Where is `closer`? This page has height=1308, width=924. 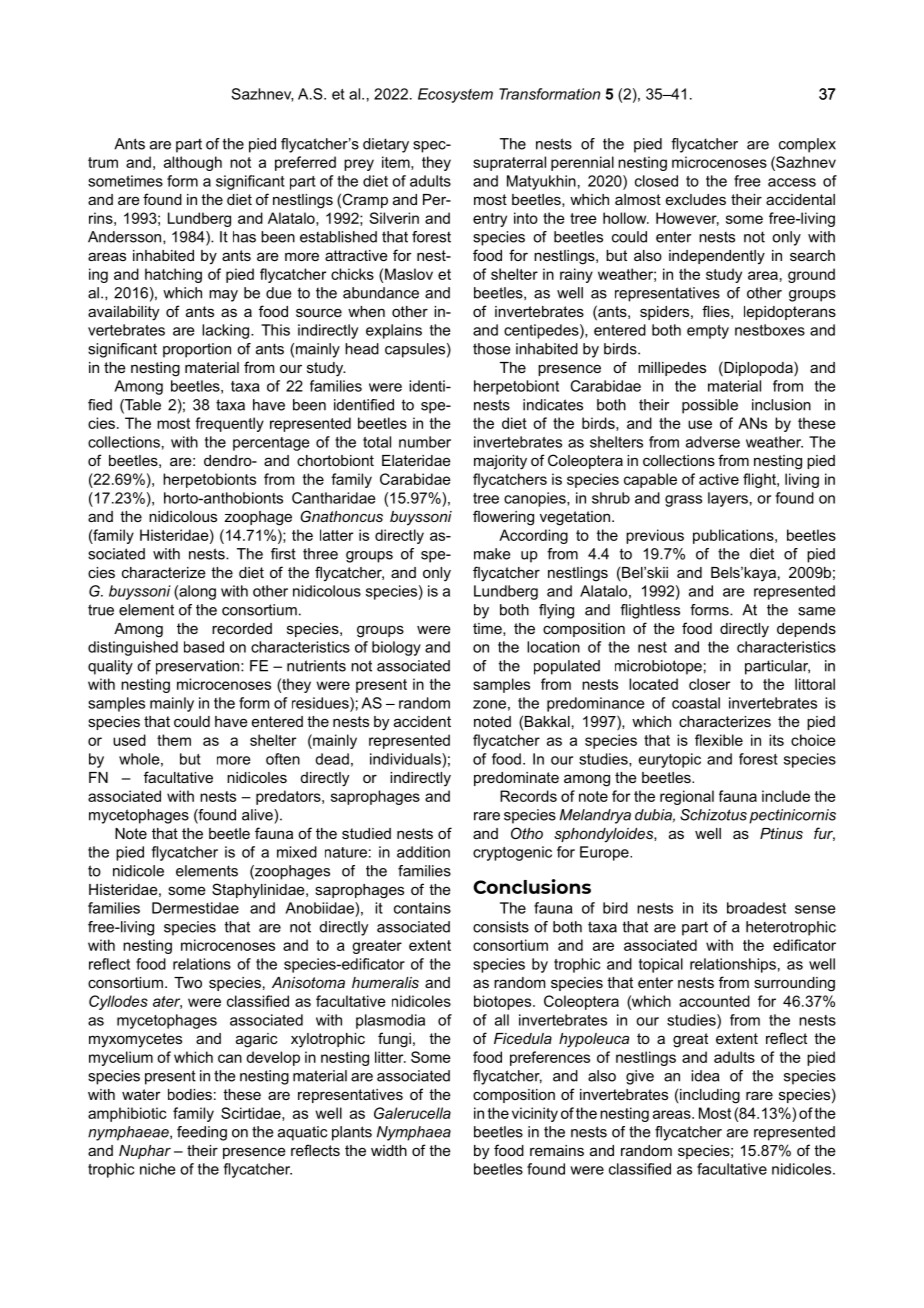
closer is located at coordinates (709, 684).
